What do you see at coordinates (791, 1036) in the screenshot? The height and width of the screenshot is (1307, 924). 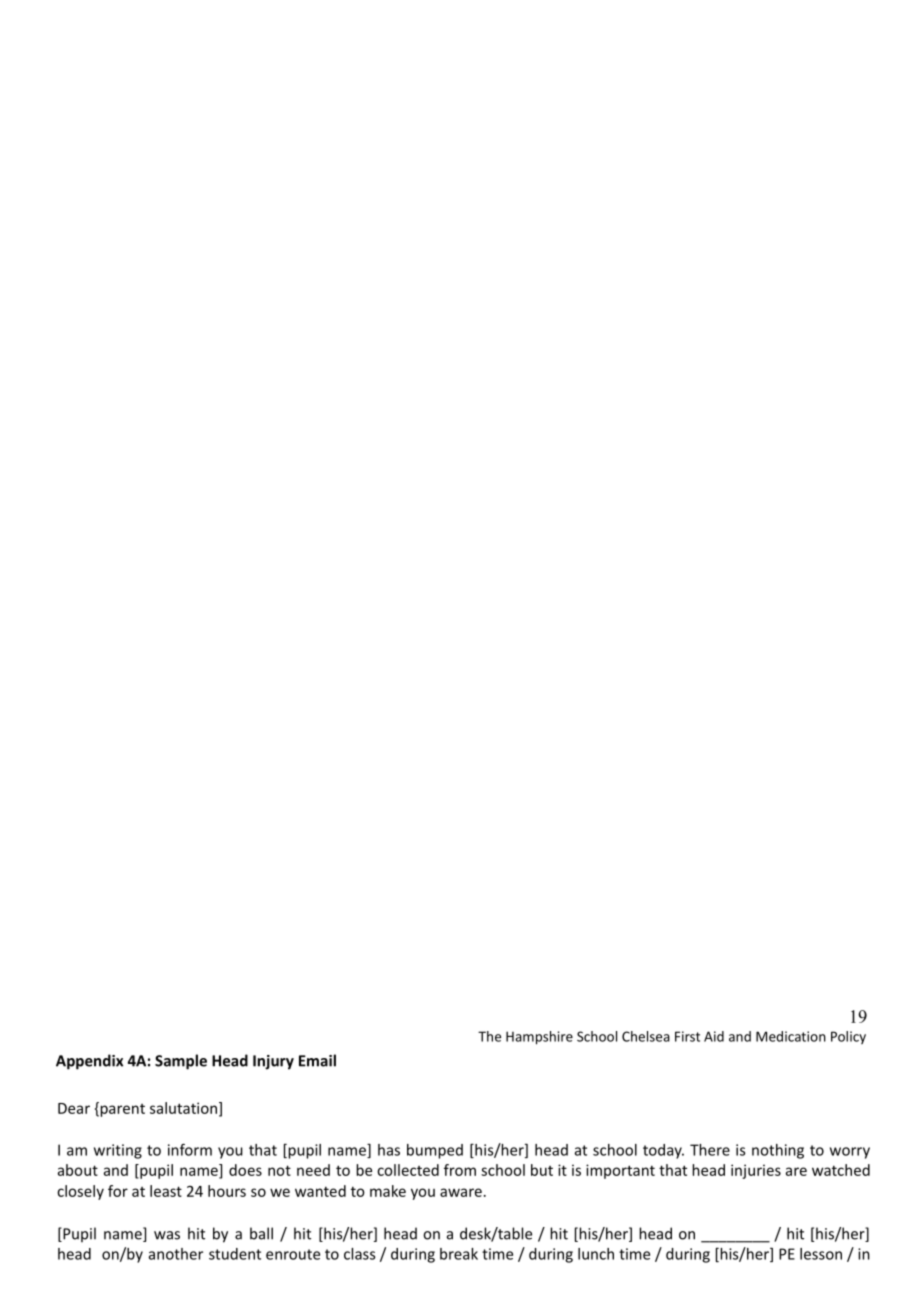 I see `Medication` at bounding box center [791, 1036].
